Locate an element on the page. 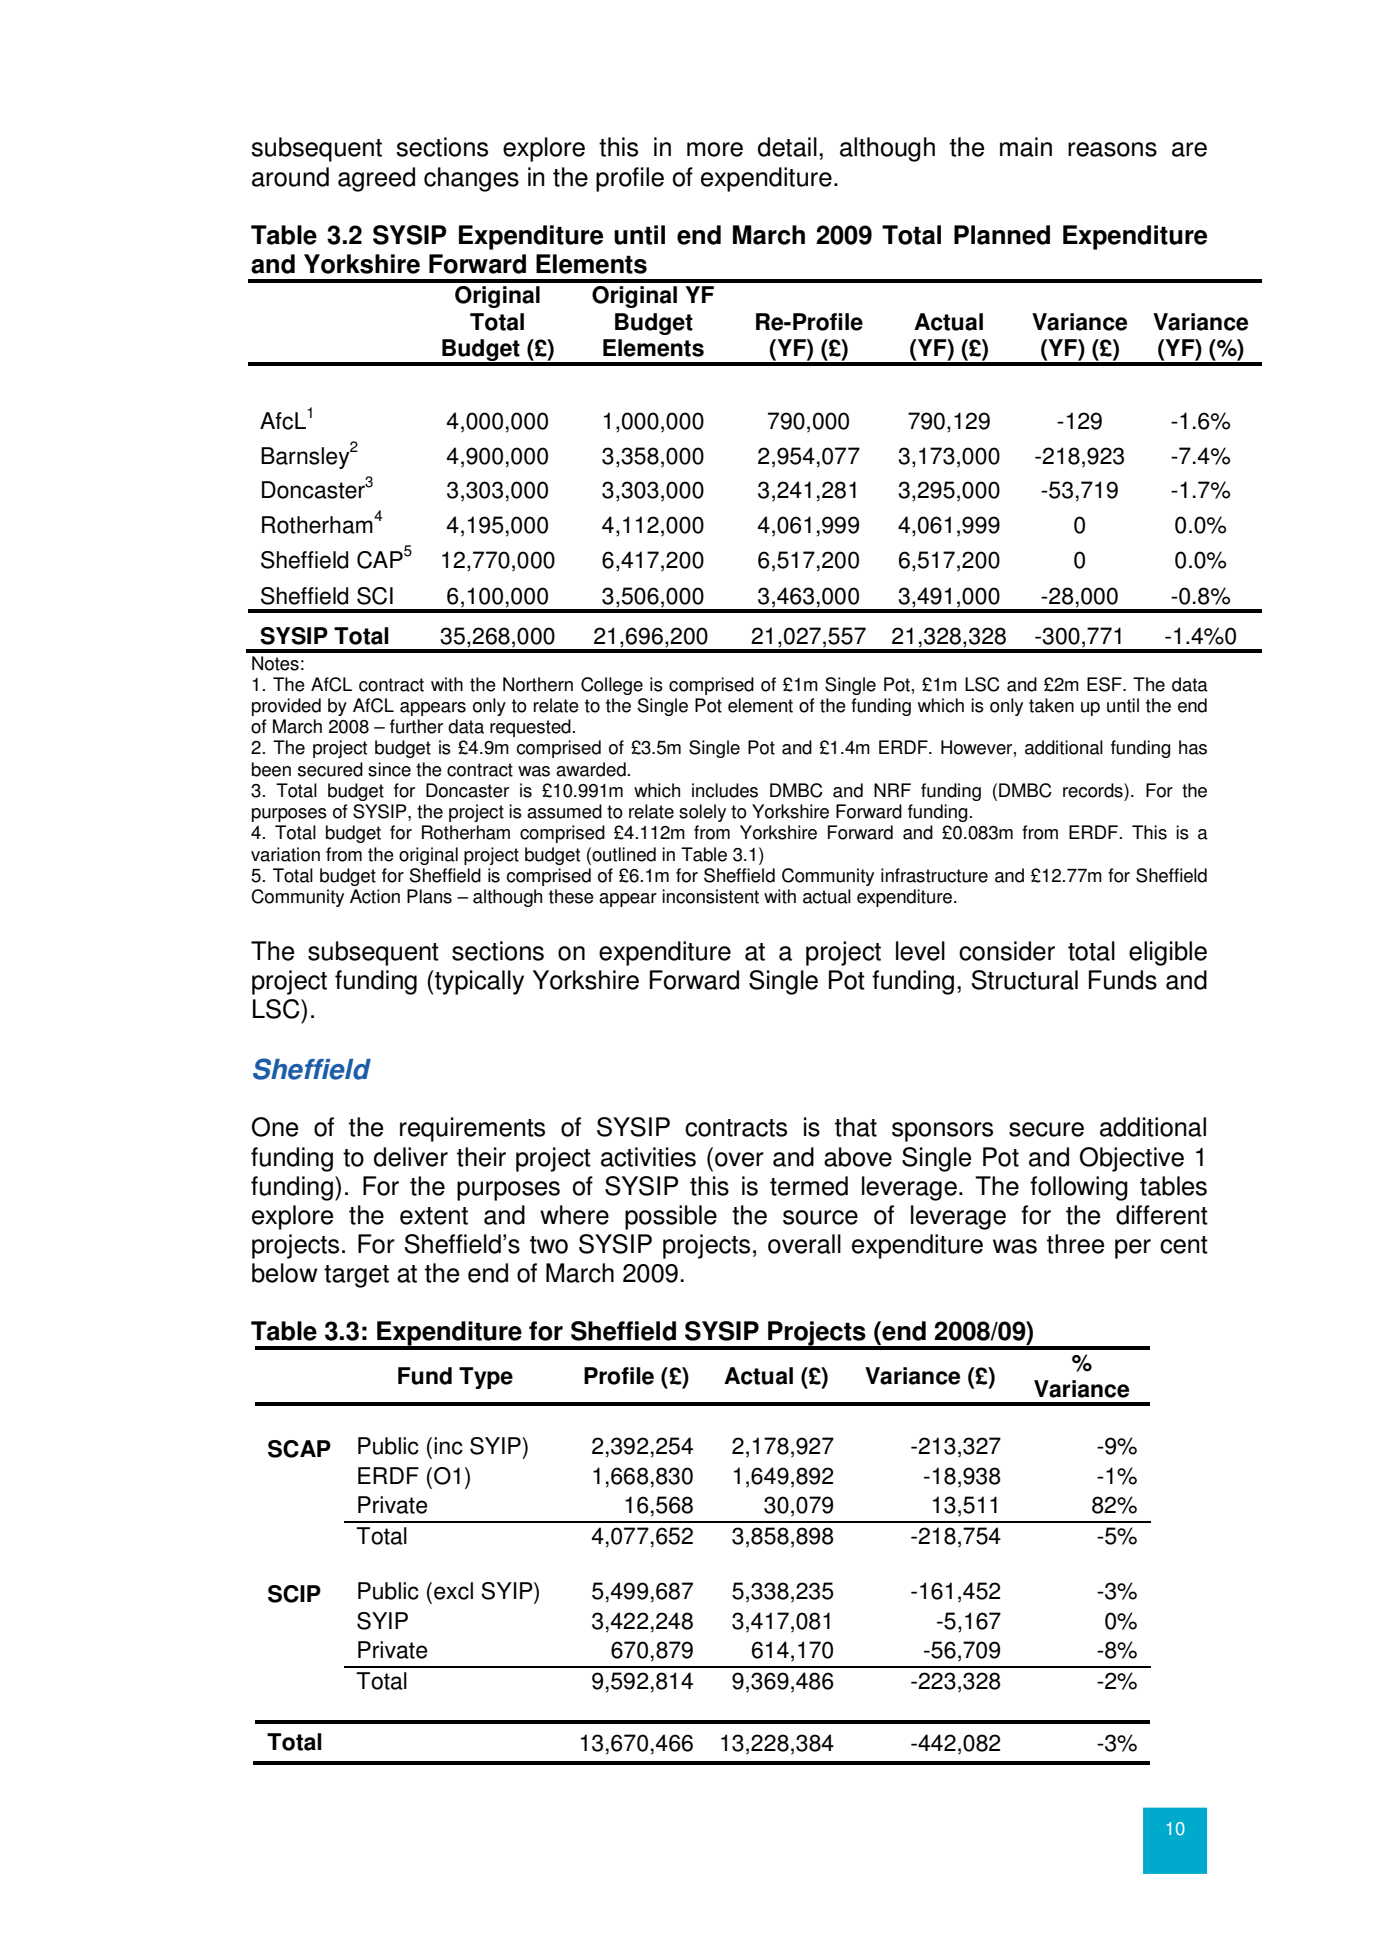 The height and width of the document is (1943, 1373). possible is located at coordinates (671, 1217).
